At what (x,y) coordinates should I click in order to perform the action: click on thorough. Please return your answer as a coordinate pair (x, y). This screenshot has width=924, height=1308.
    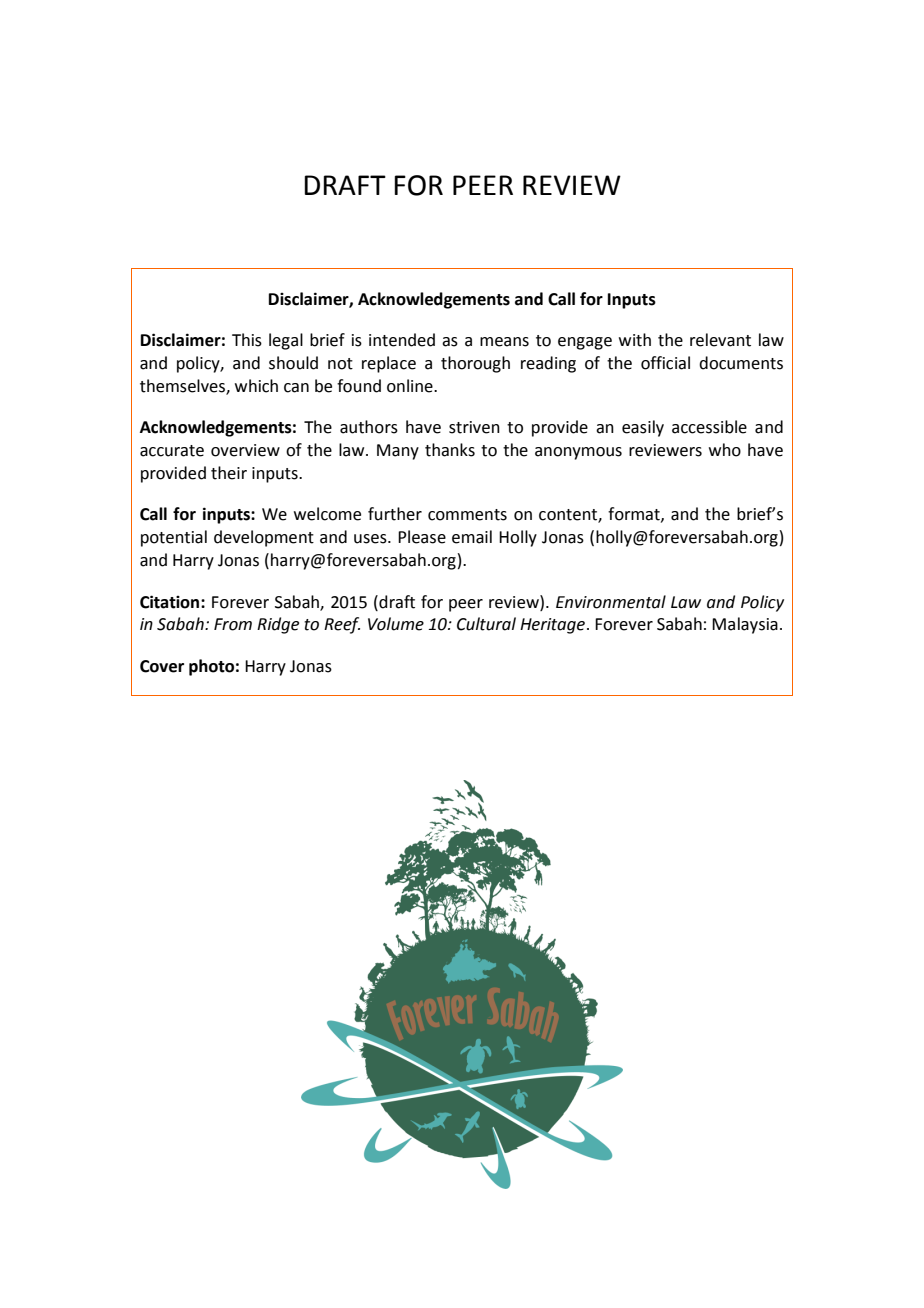
    Looking at the image, I should click on (475, 364).
